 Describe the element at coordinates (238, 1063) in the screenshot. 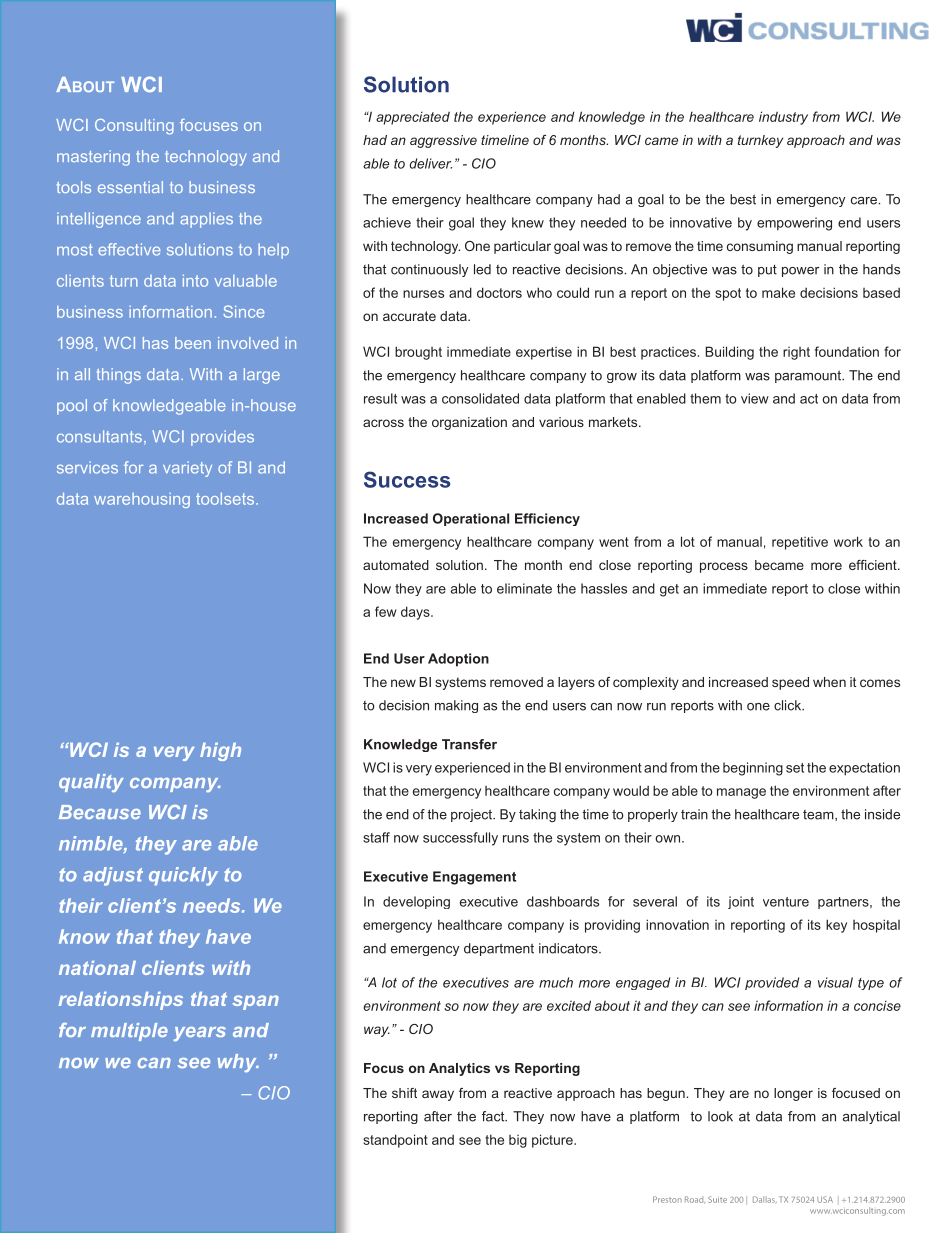

I see `why` at that location.
